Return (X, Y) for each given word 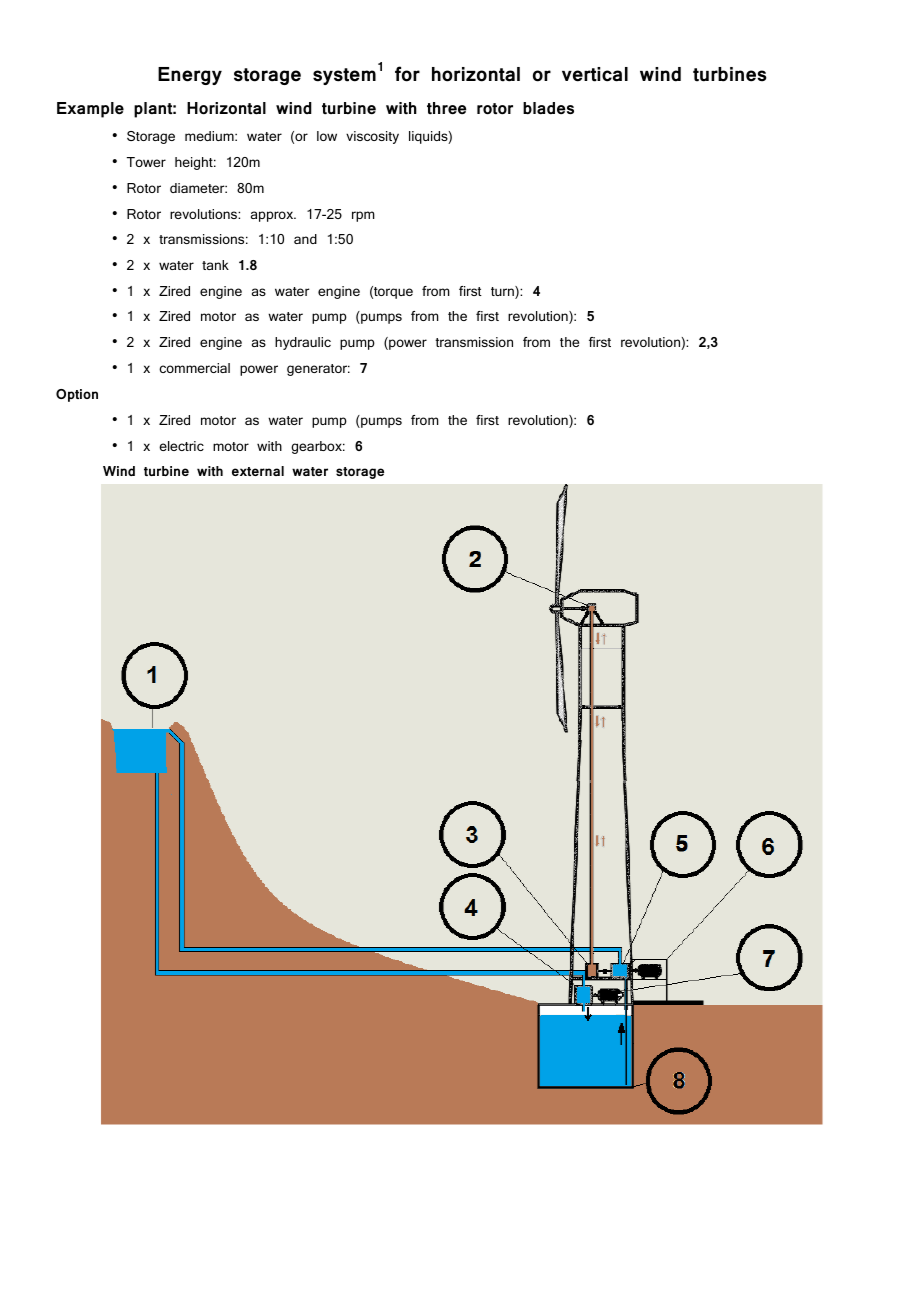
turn (503, 292)
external (258, 471)
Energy (190, 76)
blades (548, 108)
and (305, 239)
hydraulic (303, 343)
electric (181, 446)
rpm (363, 216)
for (407, 74)
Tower (146, 162)
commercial (194, 368)
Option (77, 395)
